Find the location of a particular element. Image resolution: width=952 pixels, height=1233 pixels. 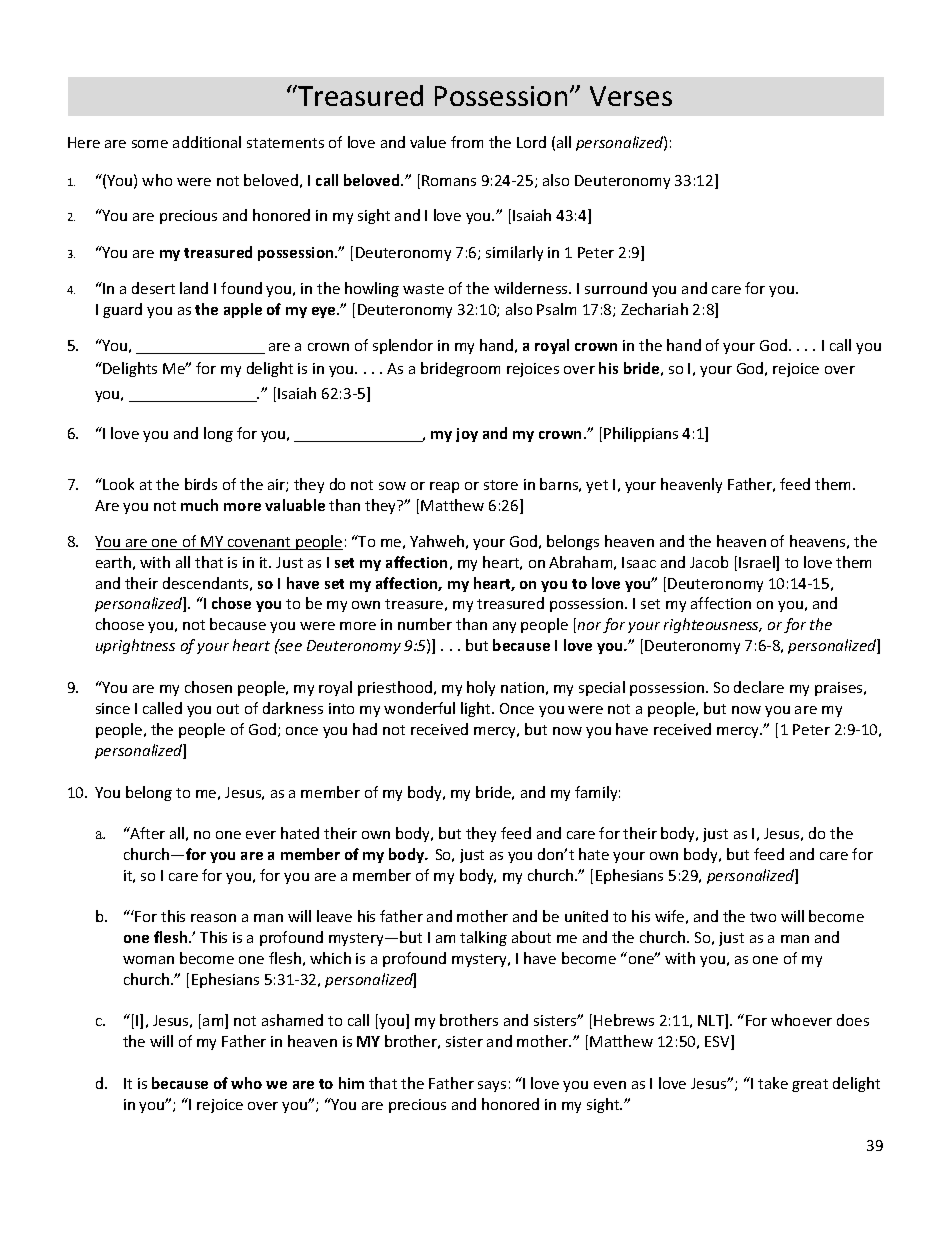

guard is located at coordinates (122, 310).
